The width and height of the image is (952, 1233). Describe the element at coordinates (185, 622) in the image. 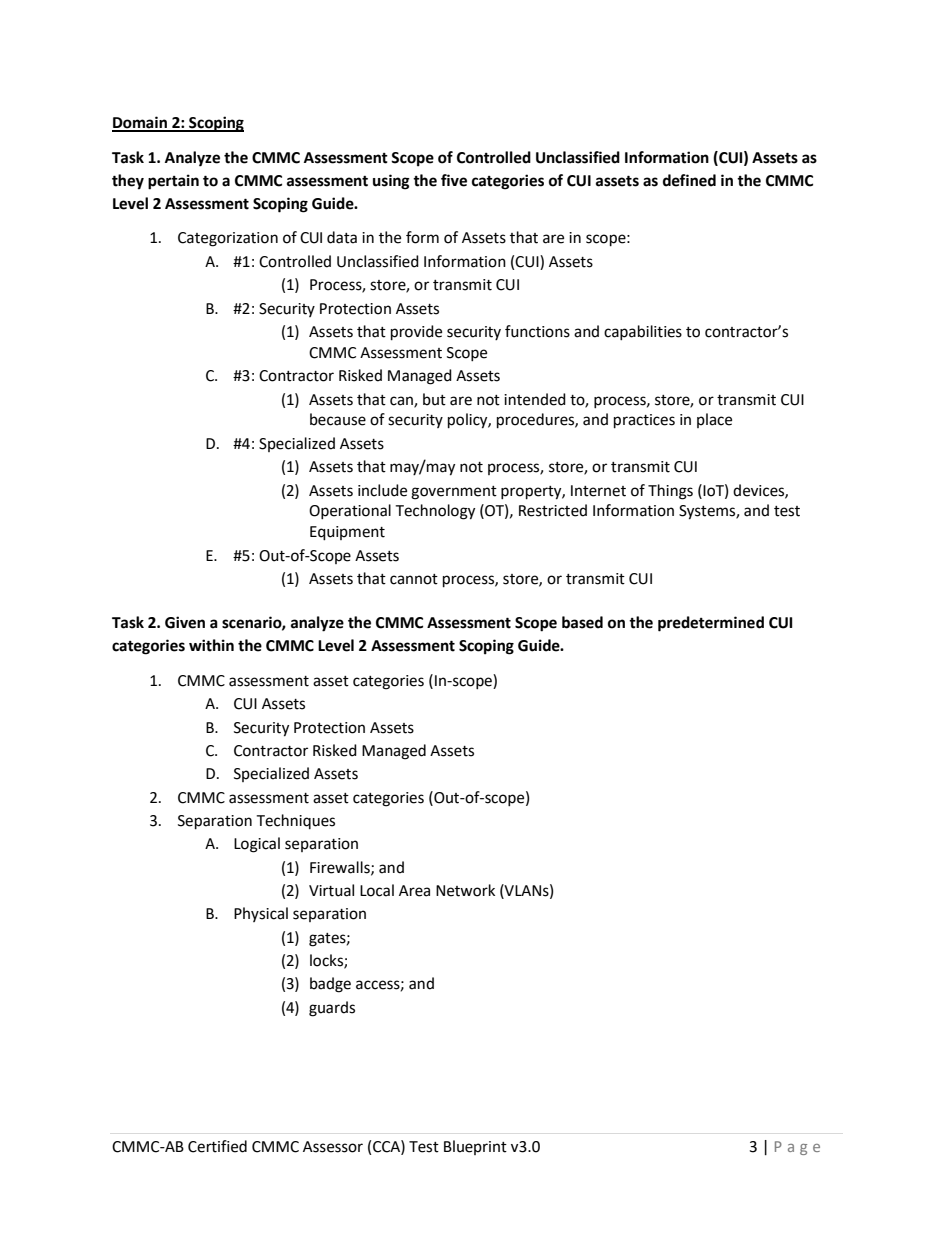

I see `Given` at that location.
